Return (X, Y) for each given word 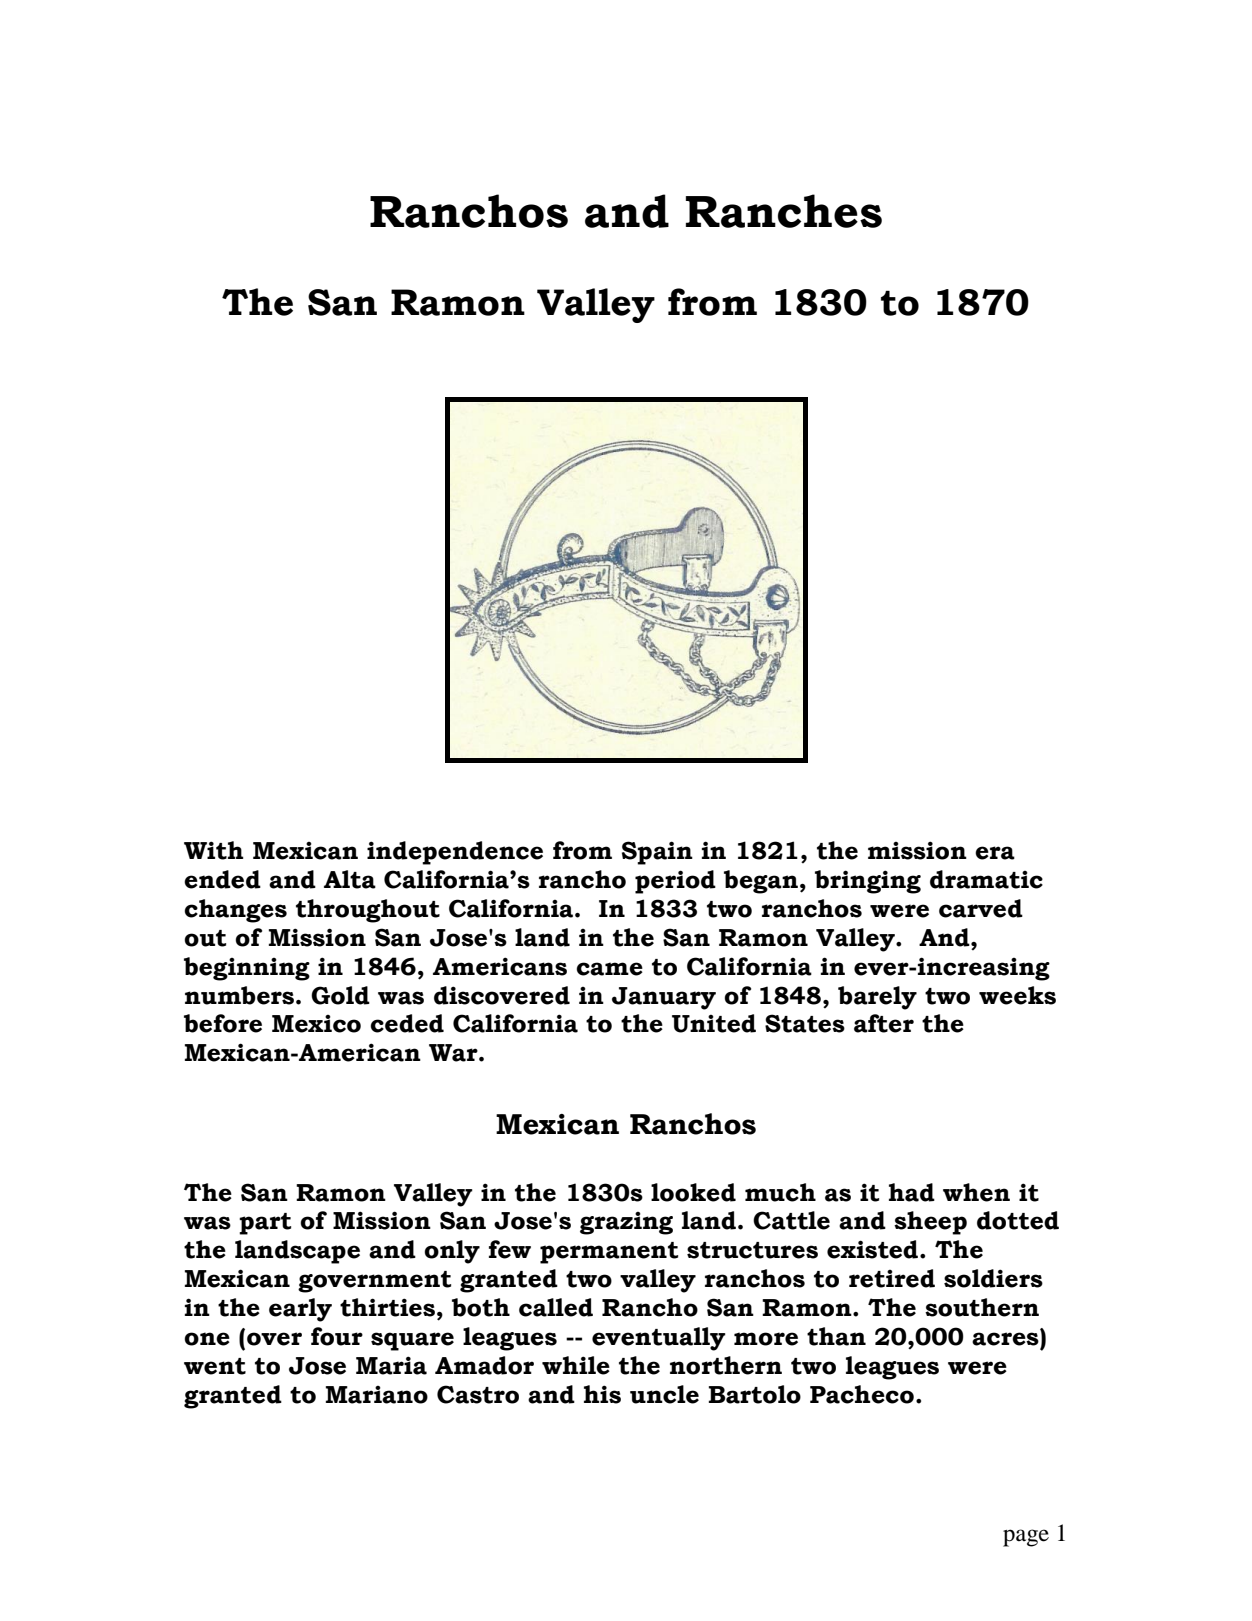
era (995, 853)
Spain (657, 853)
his (602, 1394)
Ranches (784, 211)
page (1026, 1538)
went (215, 1366)
